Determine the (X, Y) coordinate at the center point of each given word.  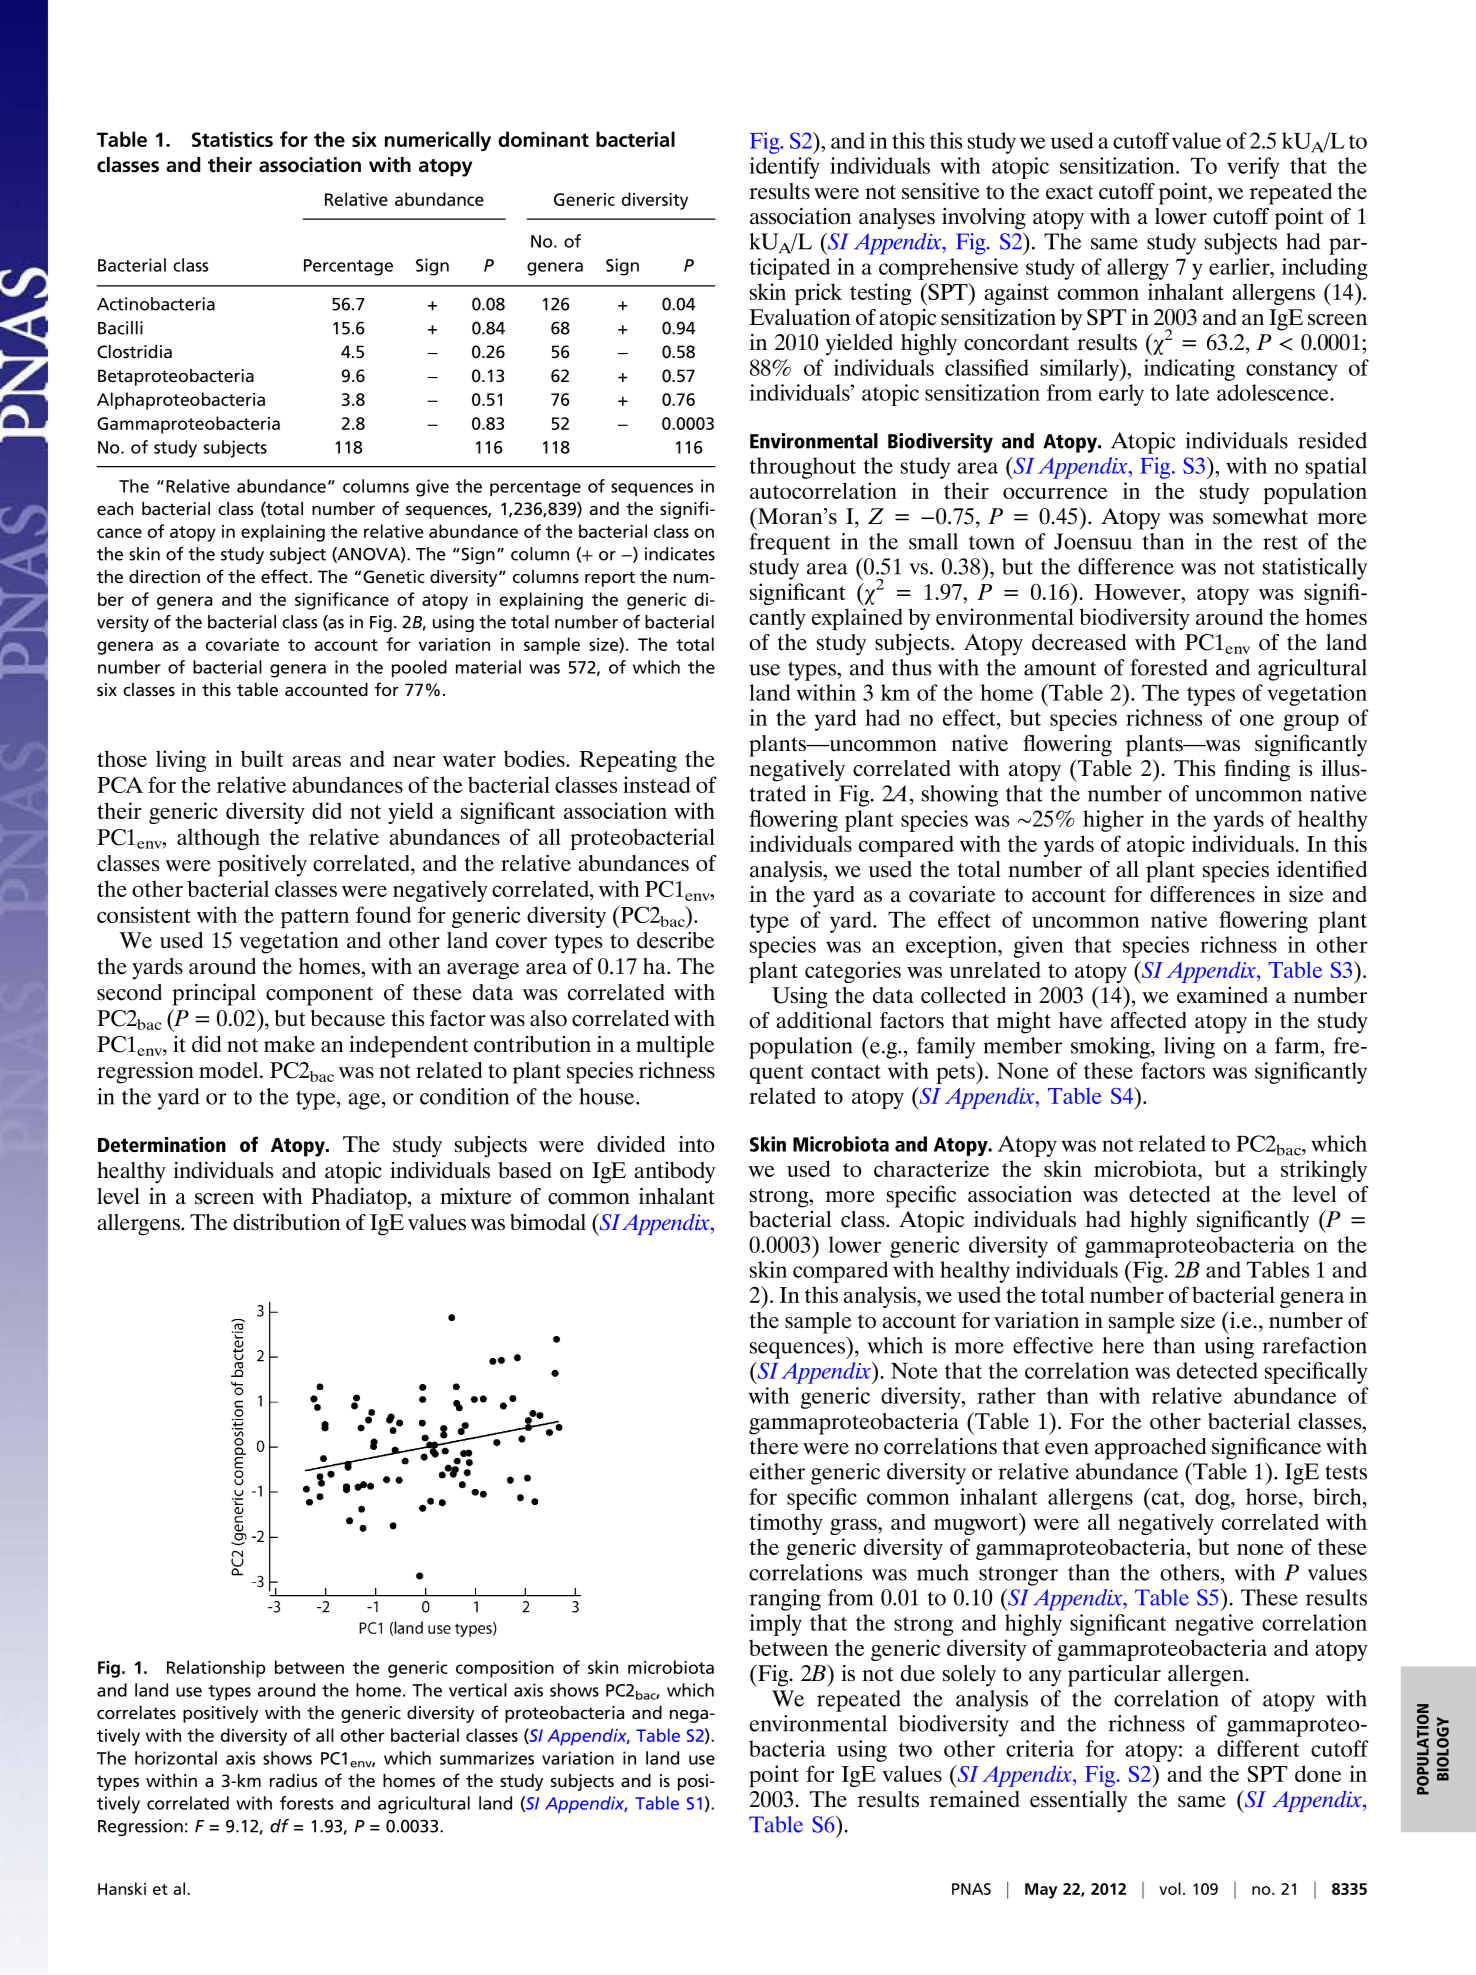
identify (784, 168)
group (1311, 722)
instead (656, 784)
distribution (286, 1222)
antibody (674, 1173)
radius (294, 1780)
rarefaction (1314, 1345)
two (915, 1750)
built (262, 758)
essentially (1079, 1802)
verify (1253, 168)
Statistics (232, 139)
